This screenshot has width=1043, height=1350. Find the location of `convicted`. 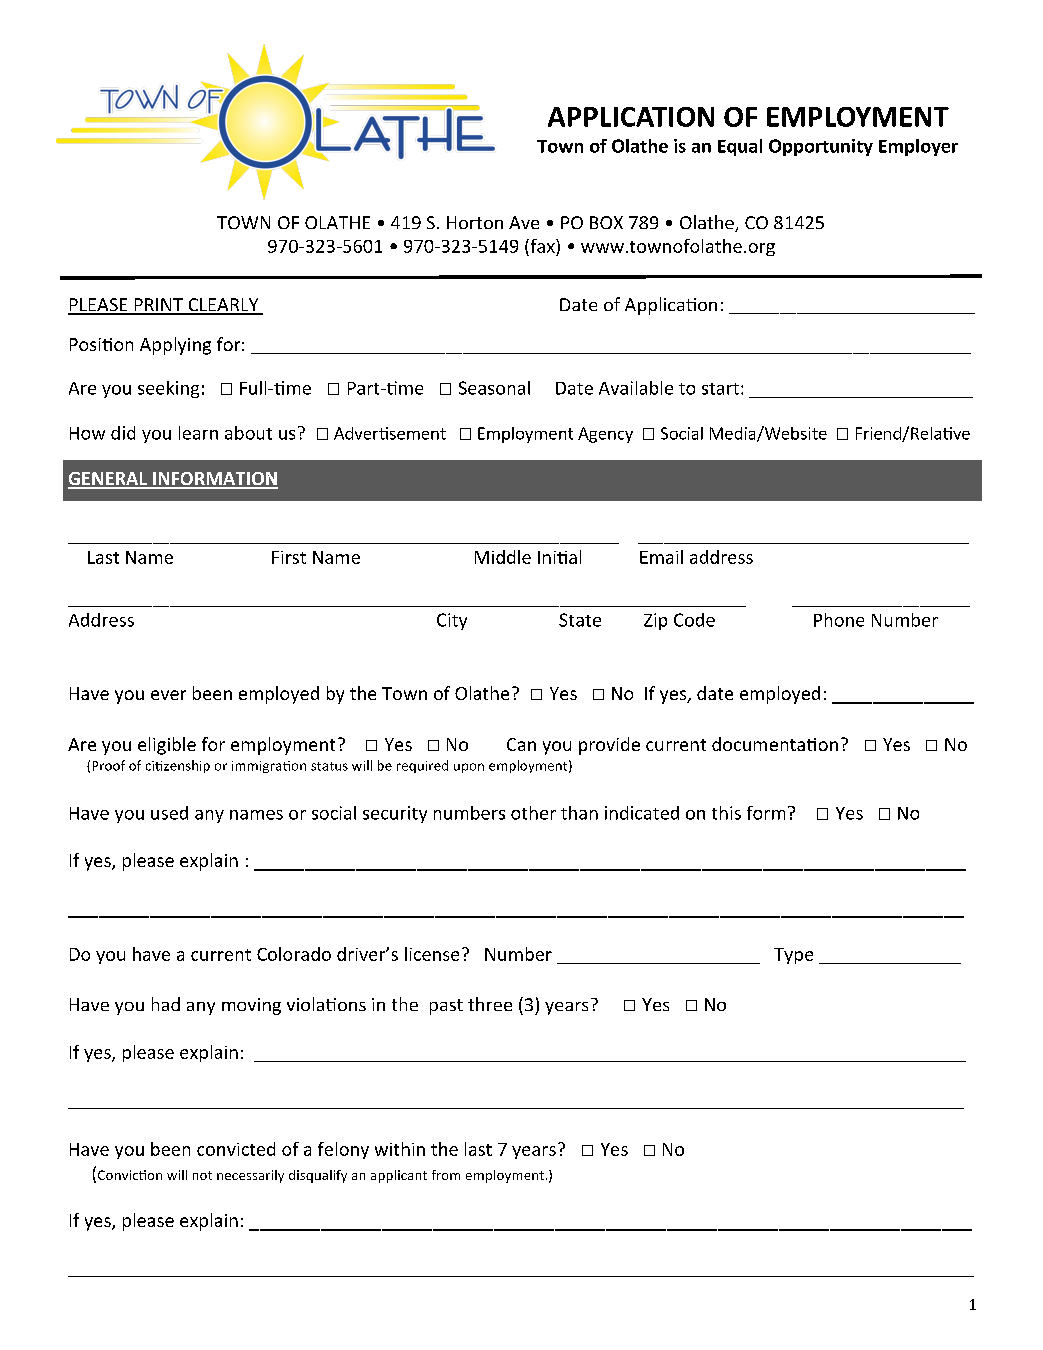

convicted is located at coordinates (236, 1149).
